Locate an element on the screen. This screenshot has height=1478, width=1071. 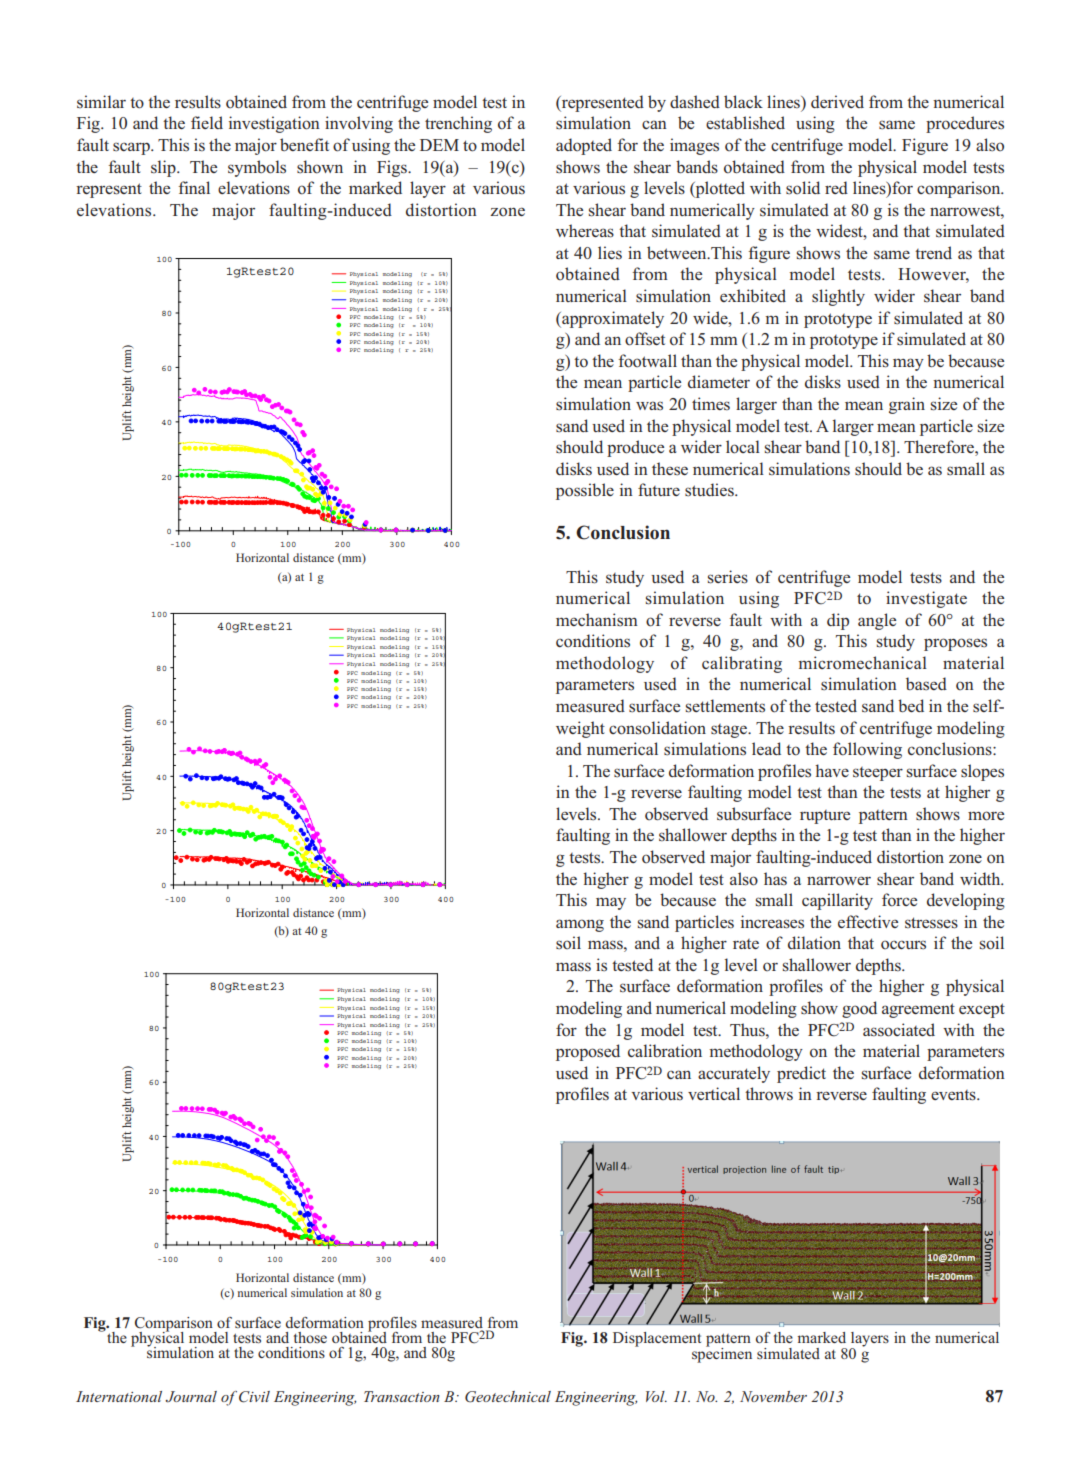
final is located at coordinates (194, 187).
